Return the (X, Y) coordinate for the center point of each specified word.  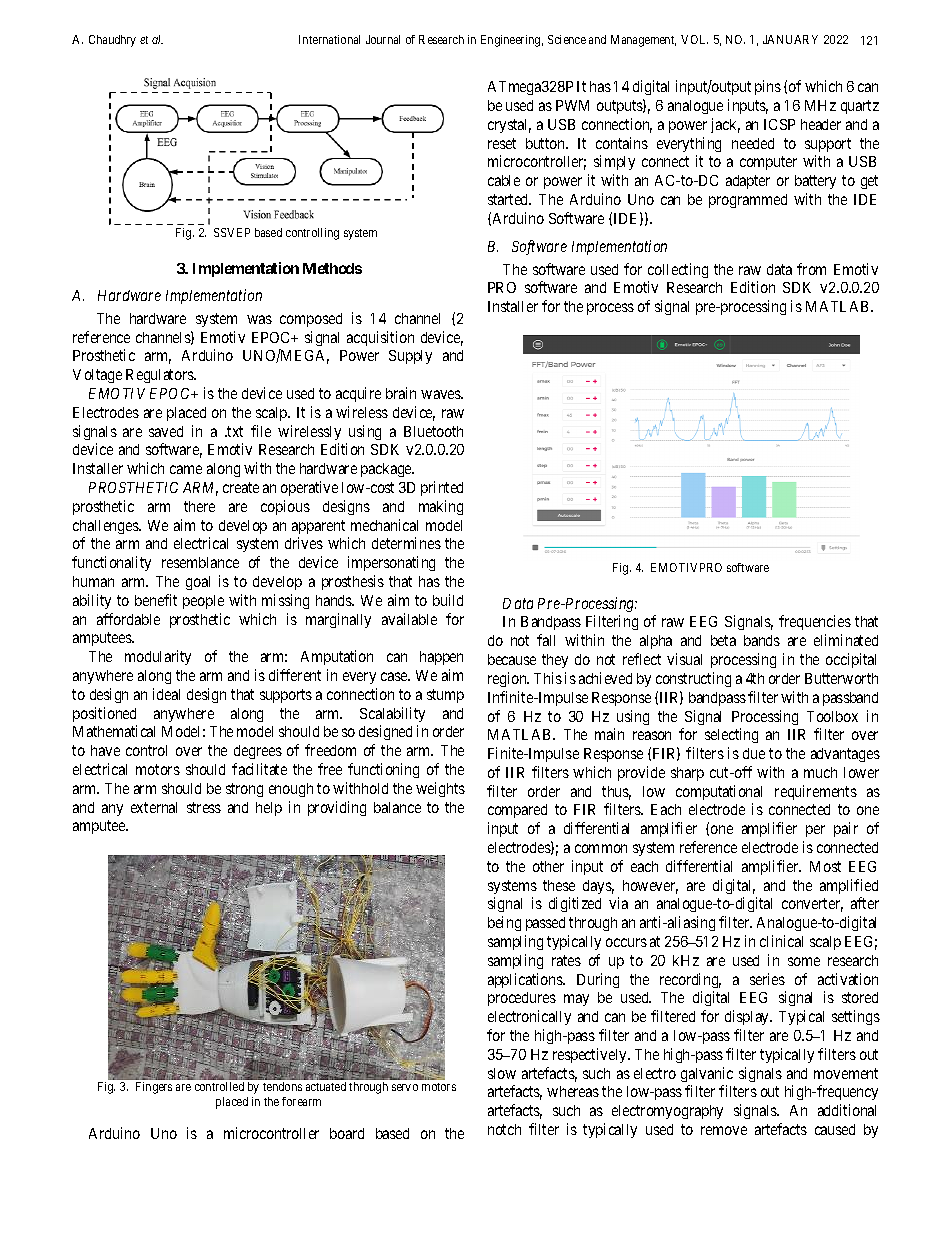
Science (567, 39)
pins (768, 87)
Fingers (154, 1088)
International (329, 39)
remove (724, 1130)
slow (502, 1073)
